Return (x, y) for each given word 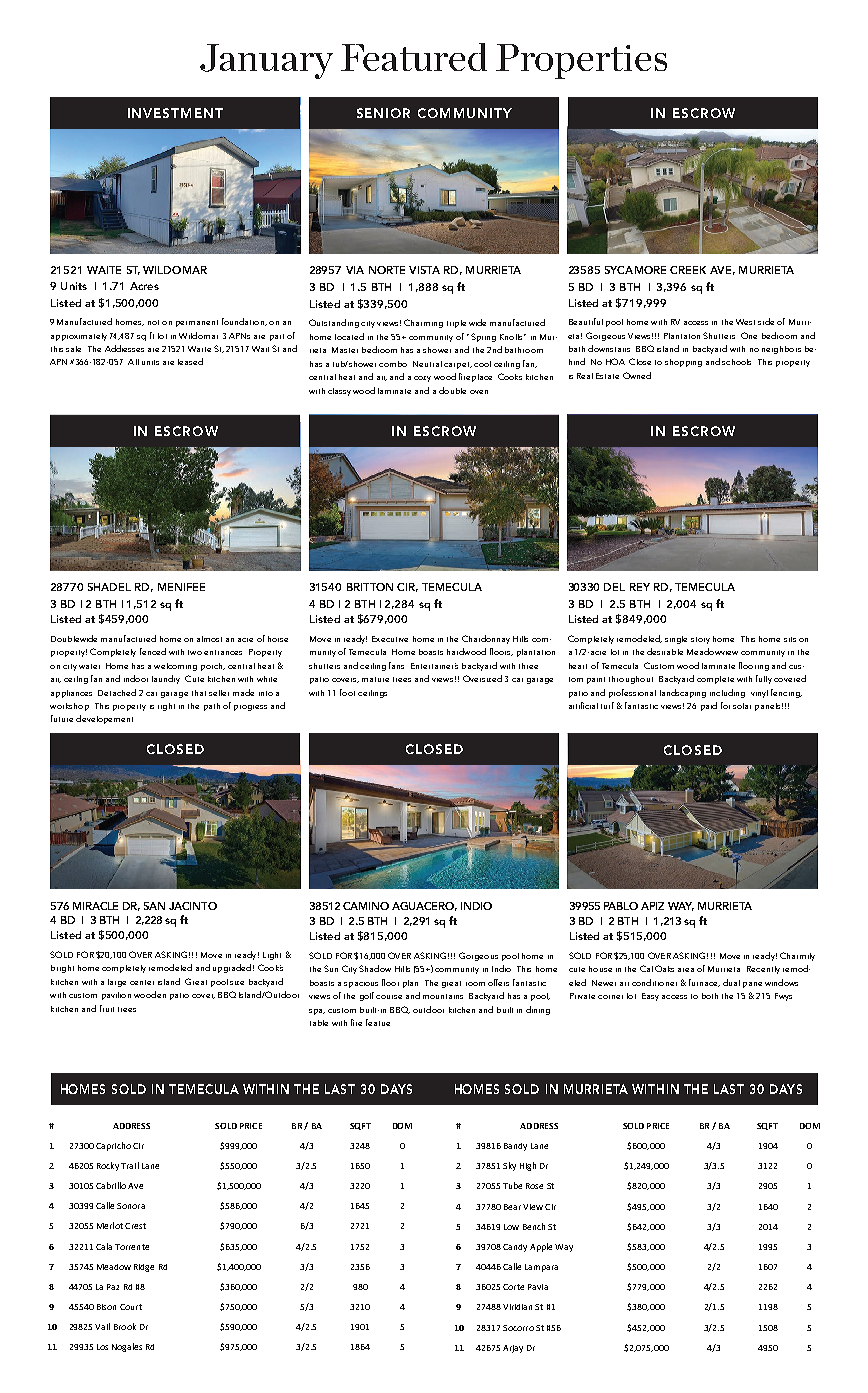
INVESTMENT (175, 113)
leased (190, 361)
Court (131, 1307)
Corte (513, 1287)
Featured (414, 57)
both (710, 996)
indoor (136, 678)
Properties (581, 61)
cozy (422, 379)
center (142, 982)
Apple (541, 1247)
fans (396, 665)
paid (709, 706)
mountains (443, 996)
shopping (683, 363)
